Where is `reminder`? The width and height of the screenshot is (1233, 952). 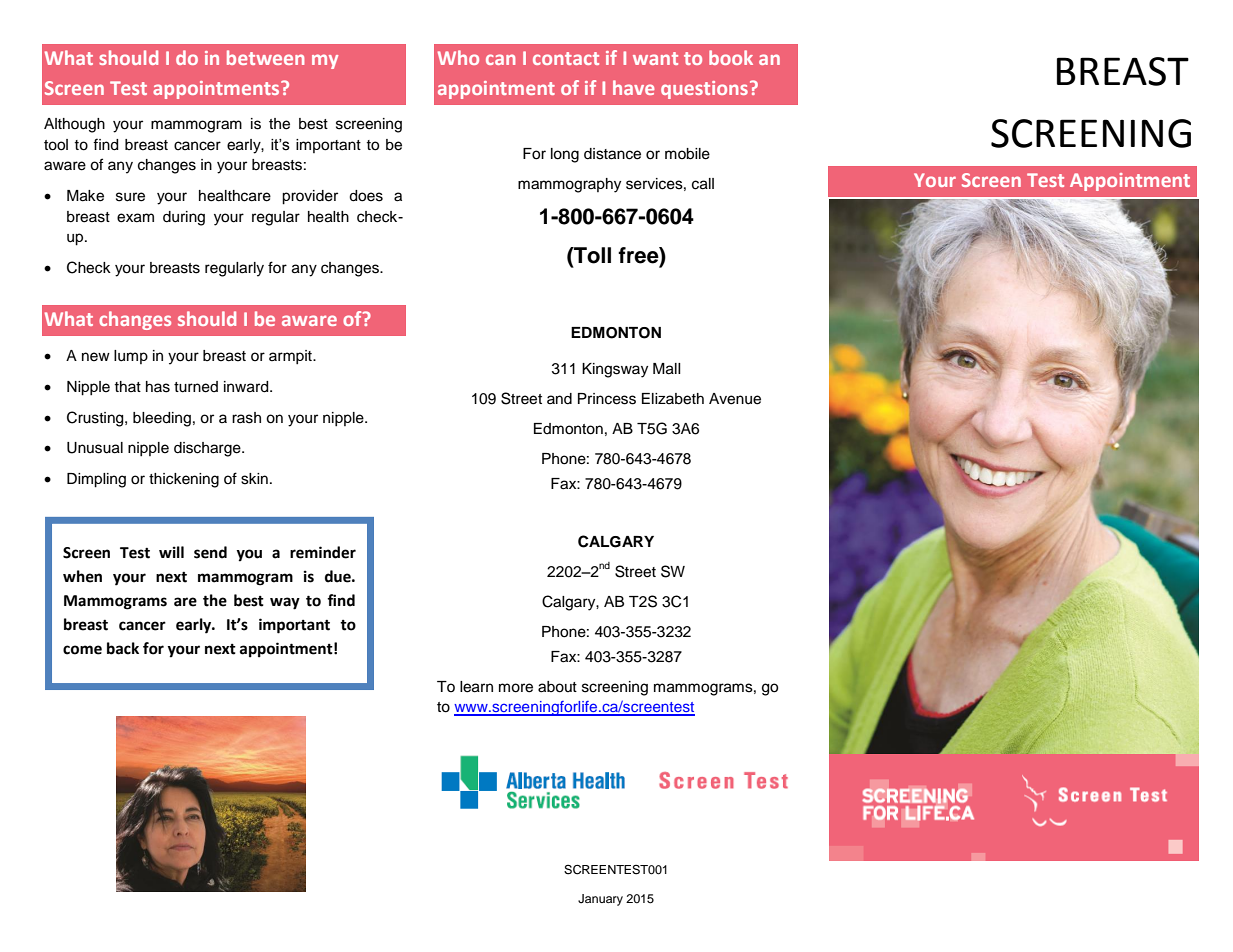
reminder is located at coordinates (323, 552).
